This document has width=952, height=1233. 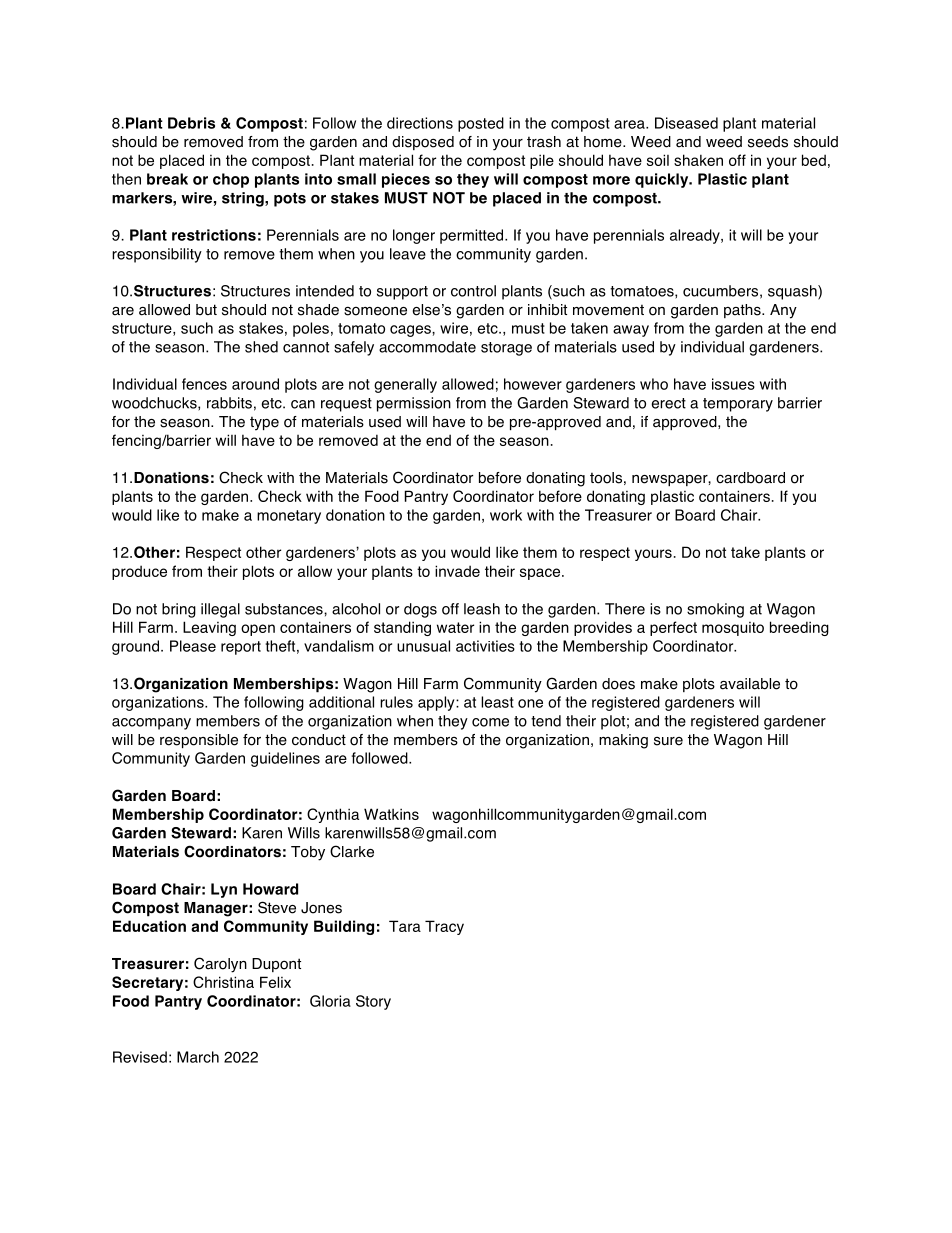 I want to click on responsible, so click(x=199, y=741).
